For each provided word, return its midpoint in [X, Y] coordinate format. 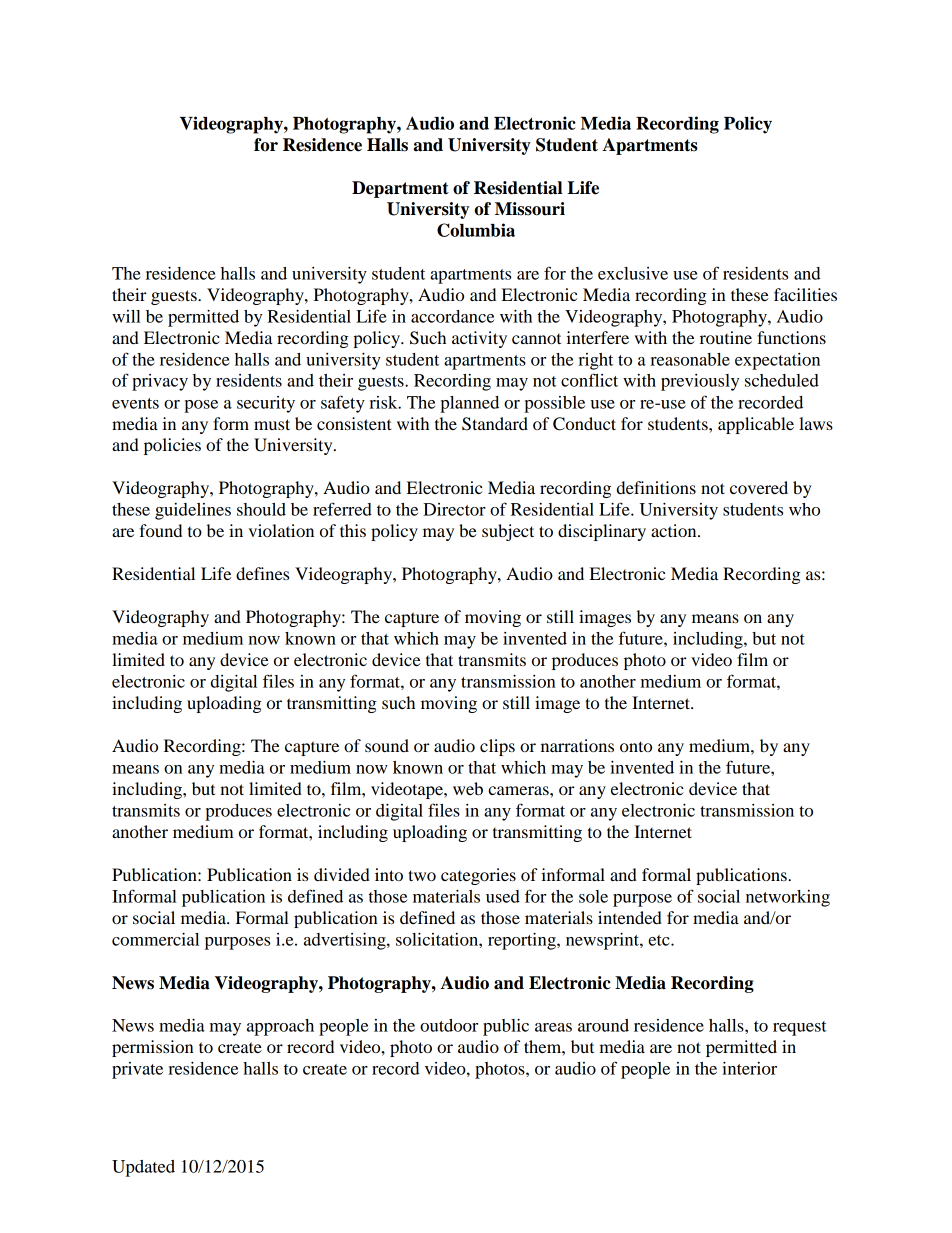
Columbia [476, 230]
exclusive [633, 273]
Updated [143, 1168]
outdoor [449, 1025]
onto [636, 746]
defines [262, 573]
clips [497, 747]
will [126, 316]
